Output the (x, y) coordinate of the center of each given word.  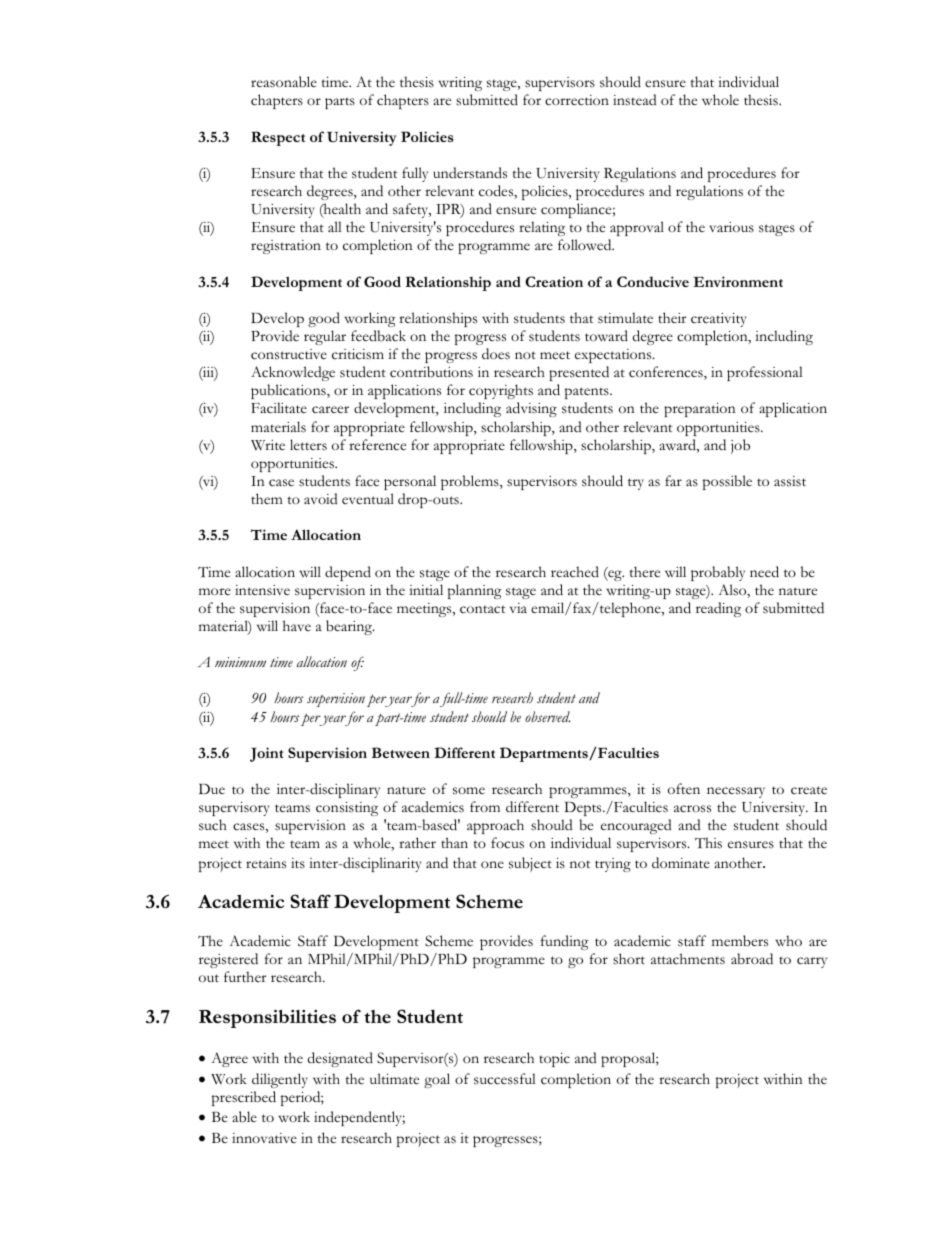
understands (470, 173)
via (518, 608)
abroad (752, 959)
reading (718, 609)
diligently (280, 1080)
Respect (278, 138)
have (297, 625)
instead (635, 100)
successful (505, 1079)
